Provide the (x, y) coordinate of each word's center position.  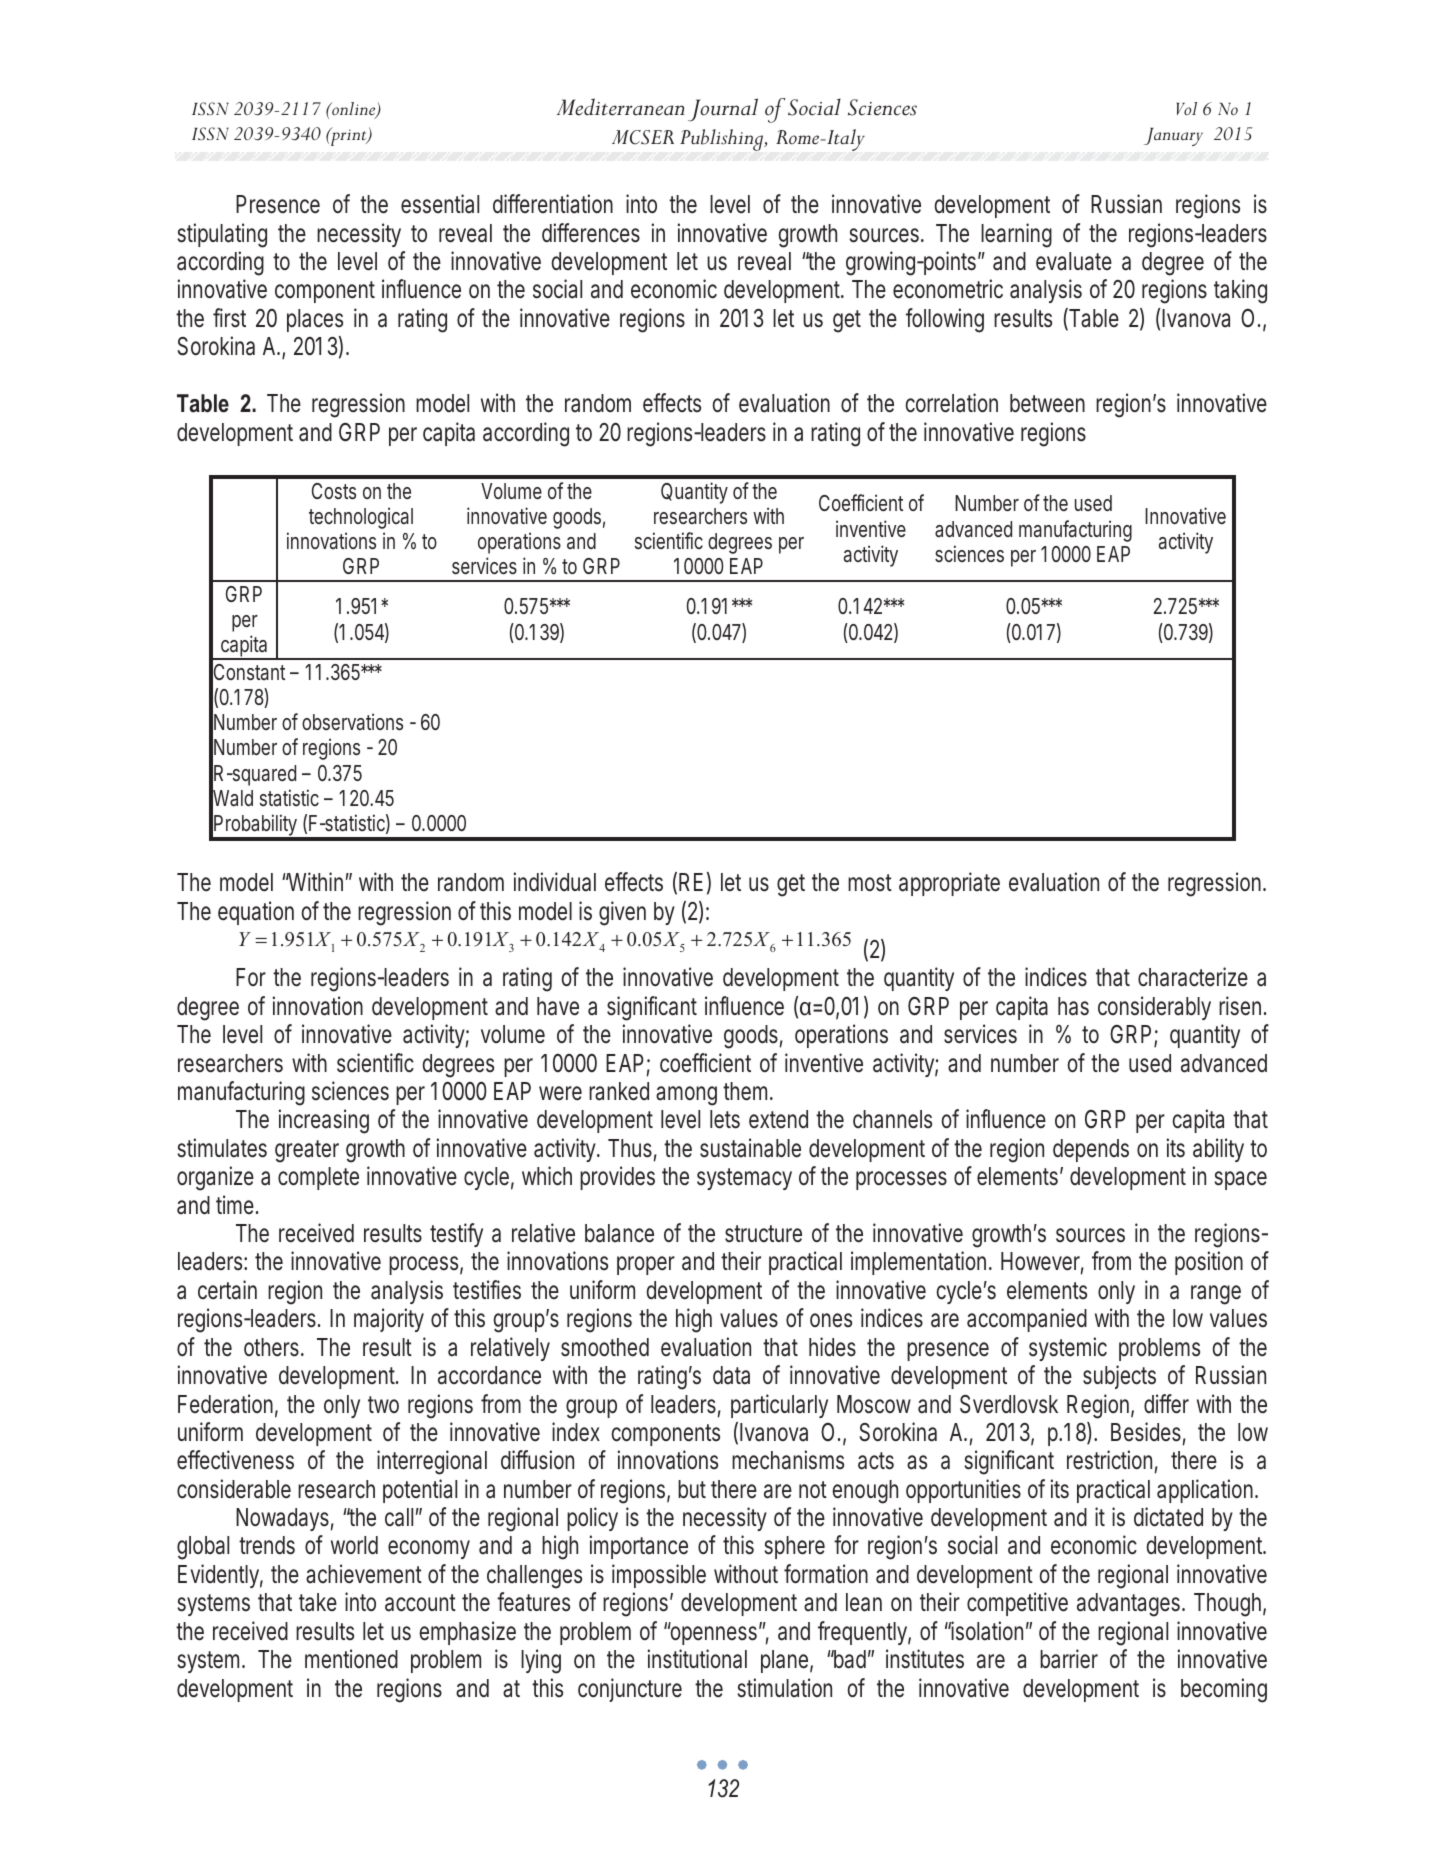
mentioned (351, 1659)
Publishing (723, 140)
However (1042, 1263)
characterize (1193, 977)
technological (361, 518)
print (349, 137)
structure (763, 1234)
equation (256, 913)
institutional (697, 1659)
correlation (951, 403)
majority (389, 1320)
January (1173, 137)
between (1047, 403)
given (622, 913)
